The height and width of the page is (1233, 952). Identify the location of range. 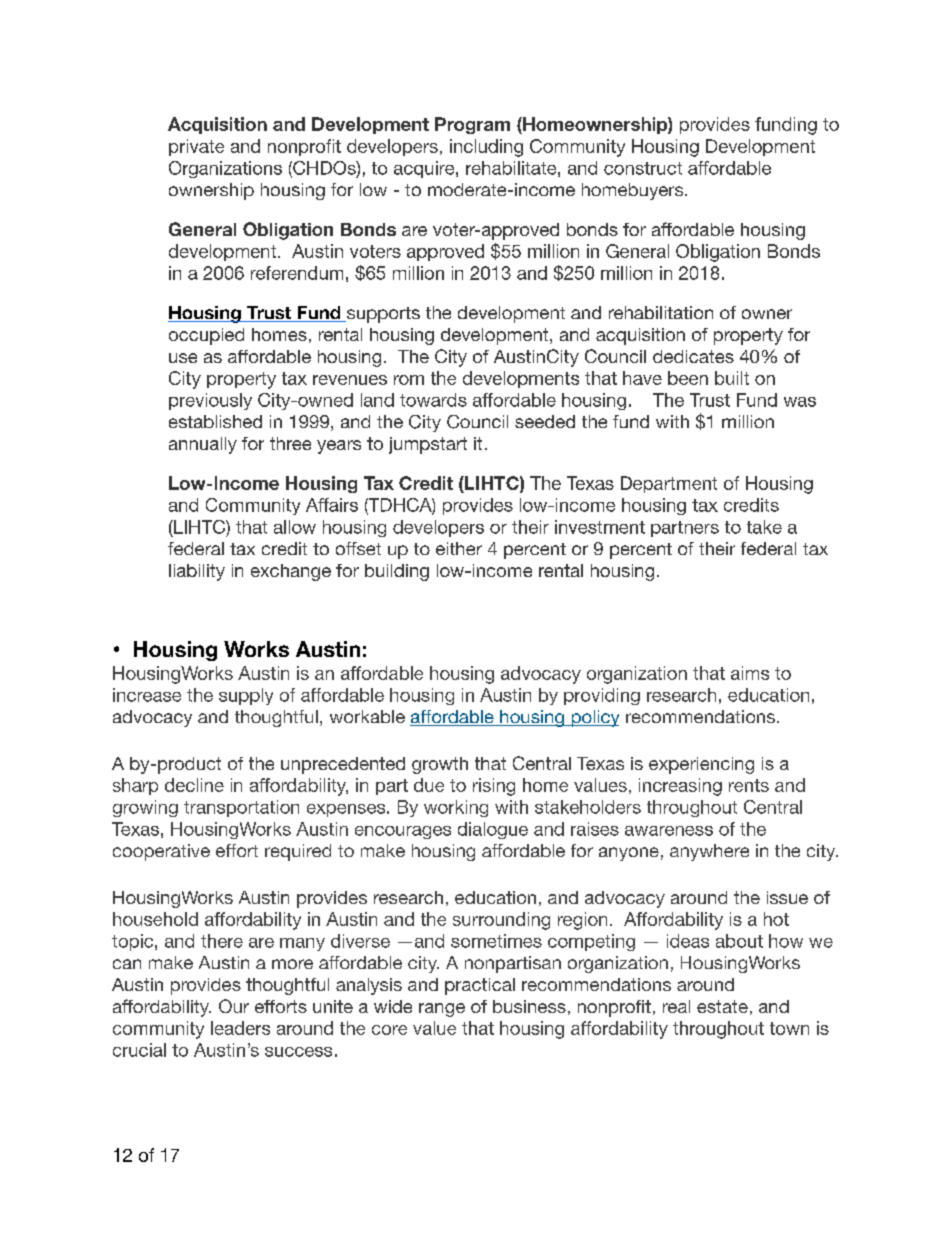
(442, 1010).
